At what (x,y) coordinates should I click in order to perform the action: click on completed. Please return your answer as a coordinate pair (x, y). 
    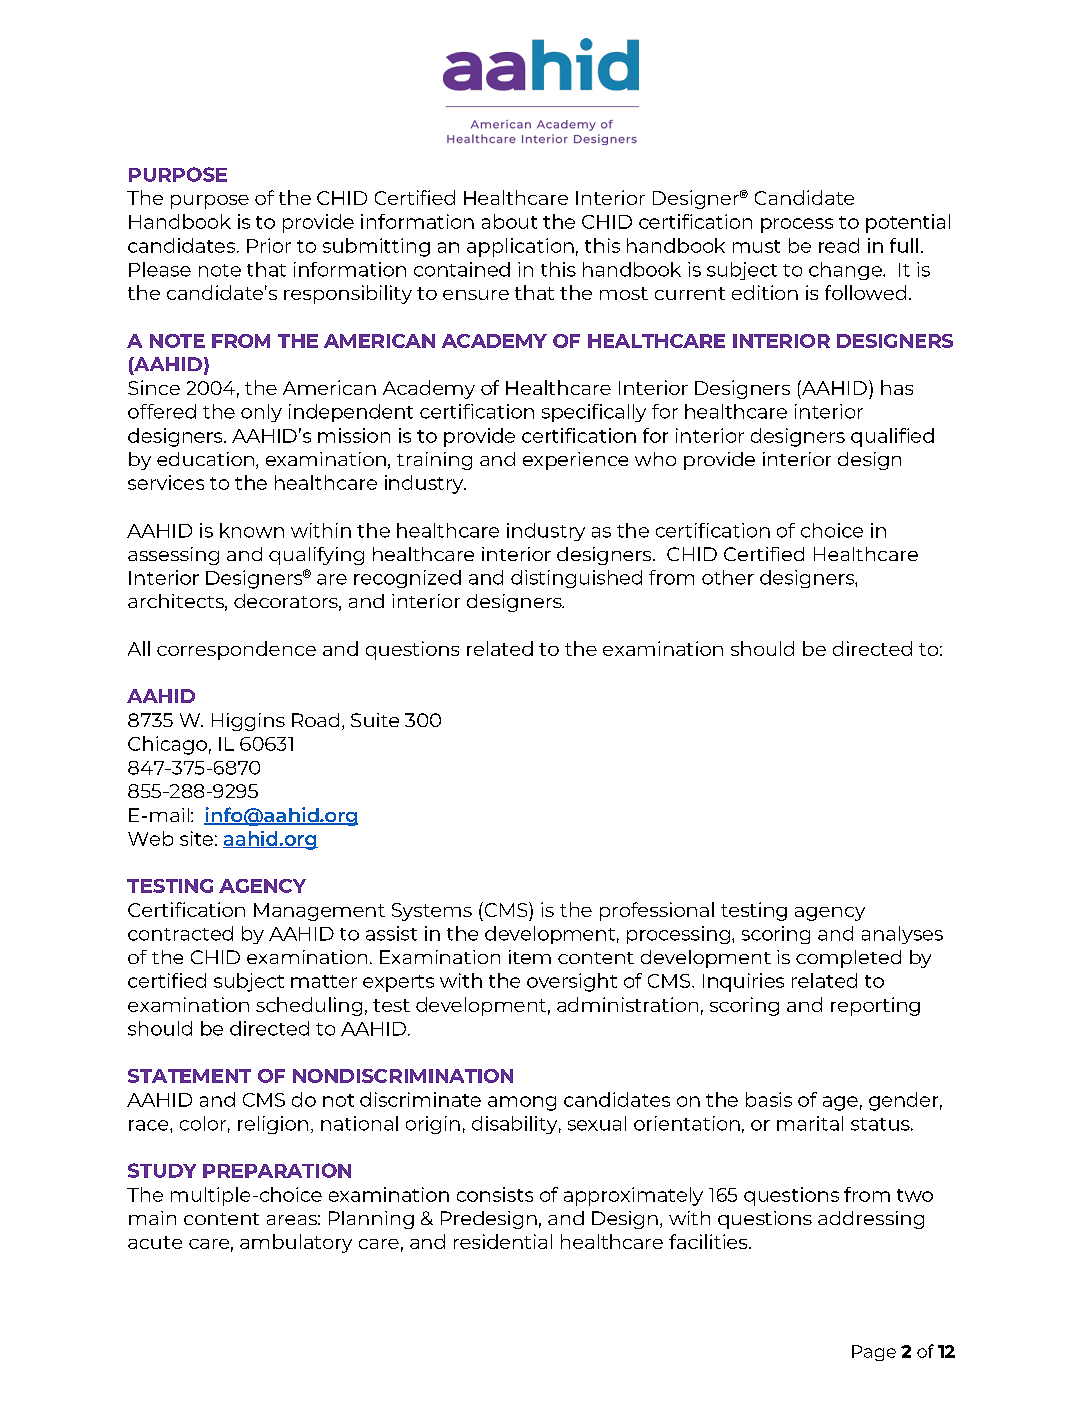
    Looking at the image, I should click on (848, 959).
